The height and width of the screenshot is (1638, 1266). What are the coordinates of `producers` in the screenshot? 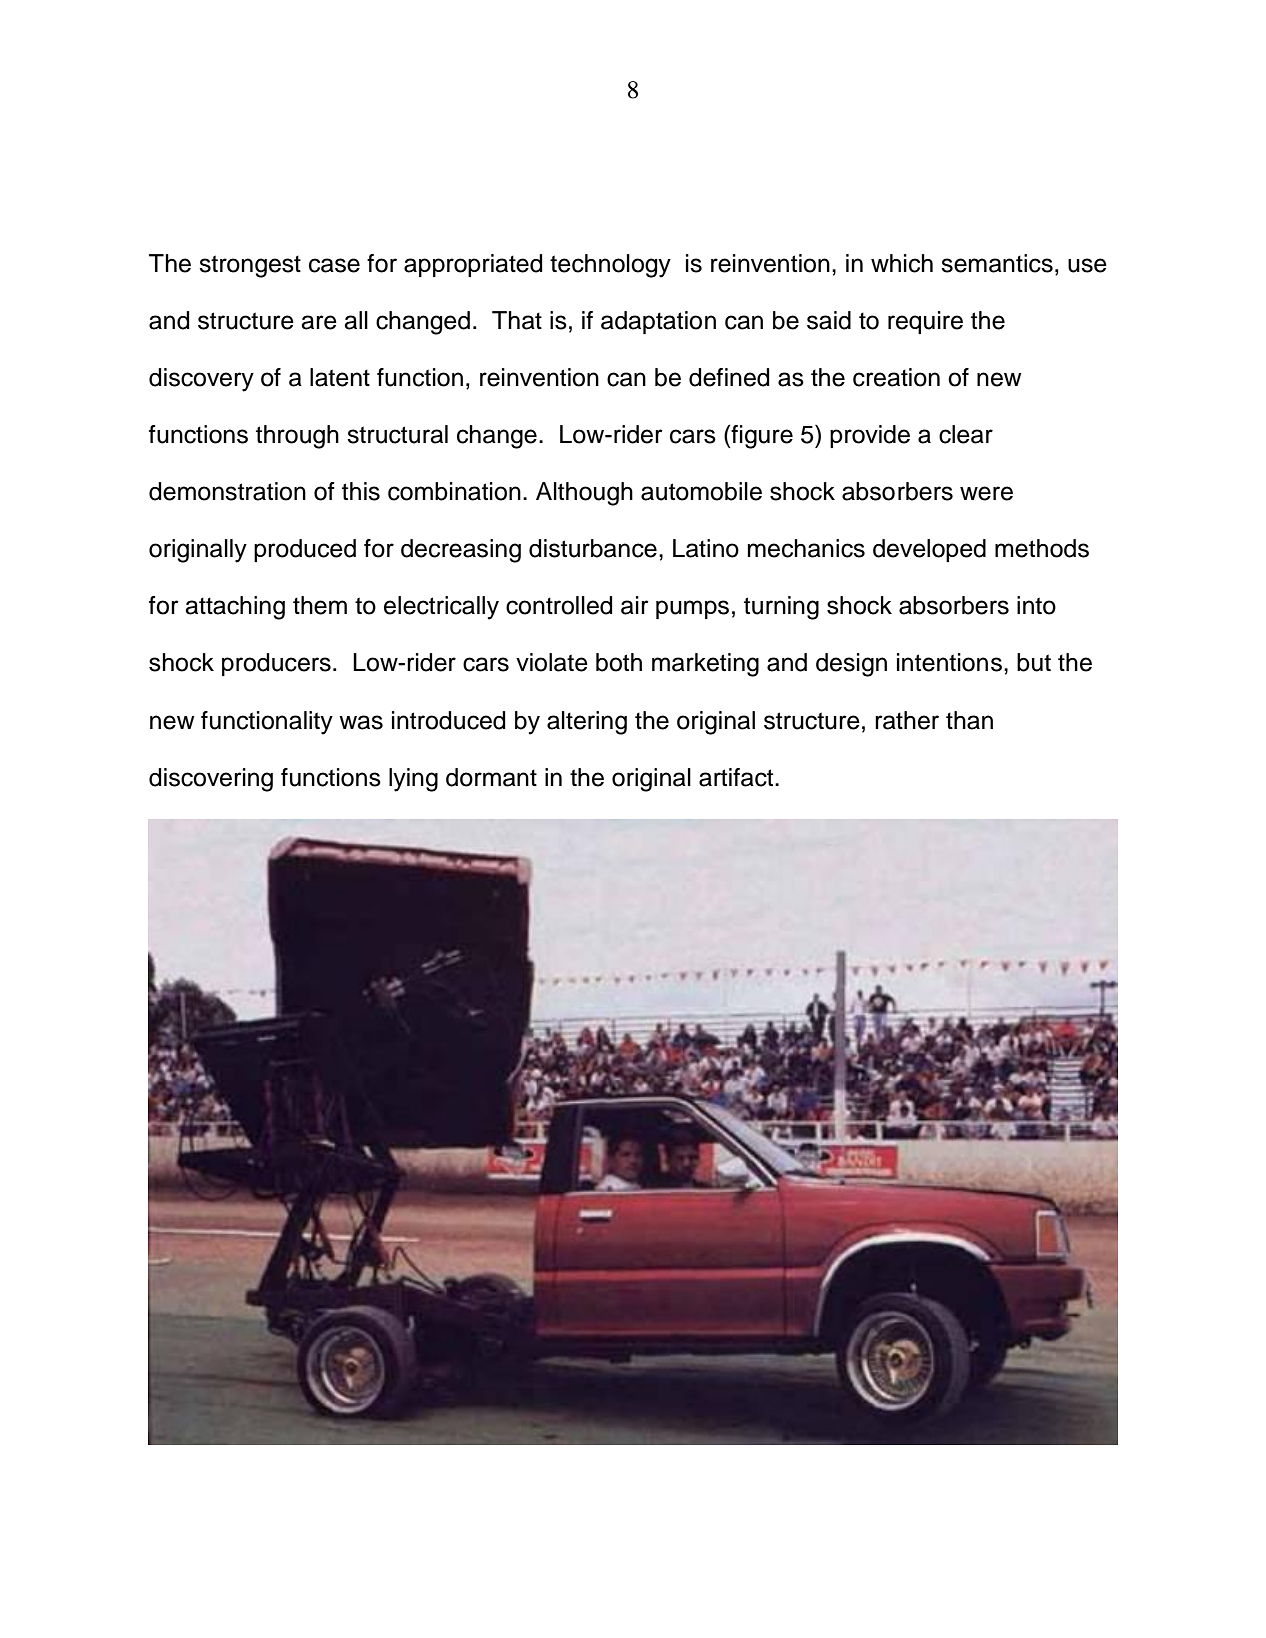 It's located at (276, 664).
